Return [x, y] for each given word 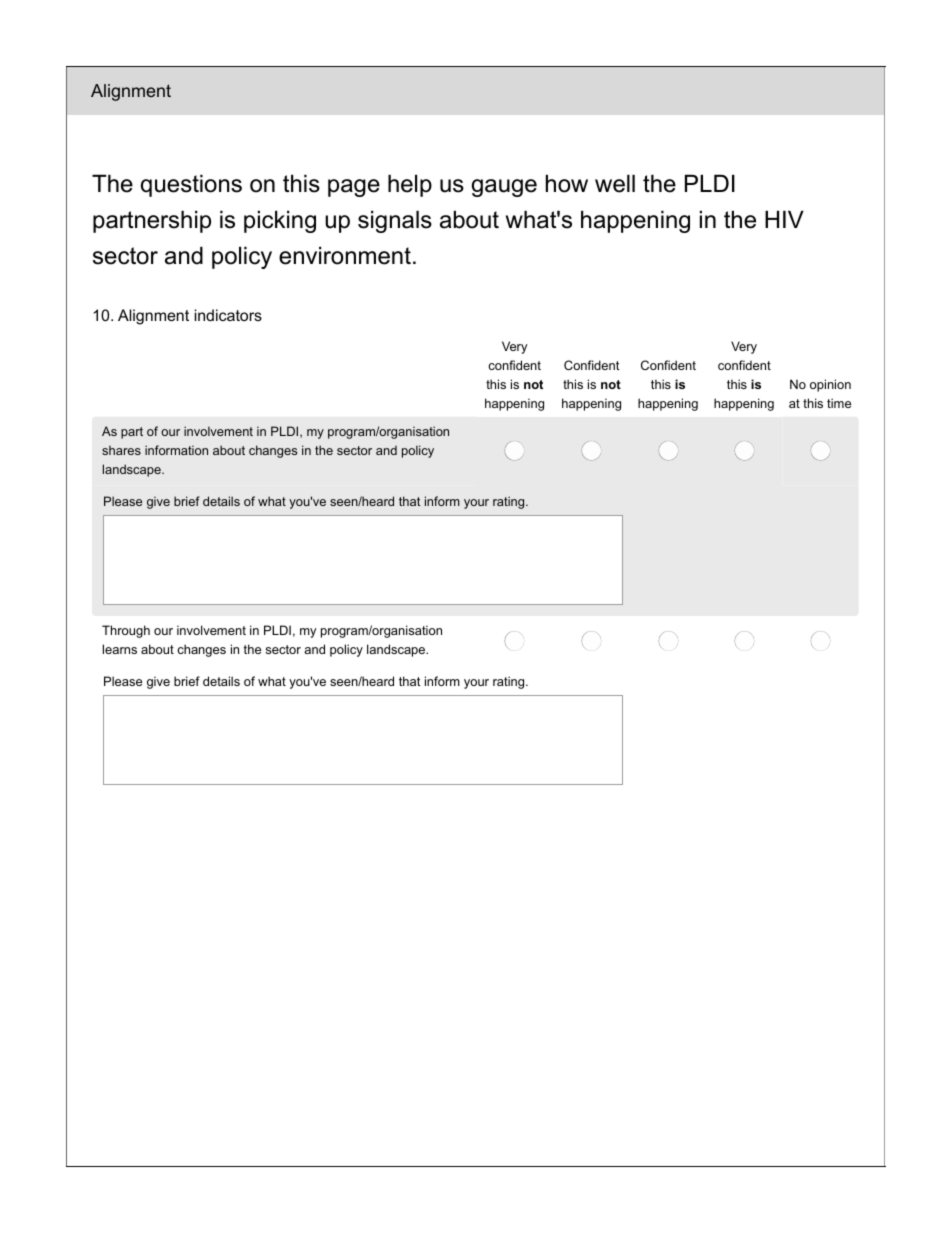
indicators [228, 315]
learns [120, 649]
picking [280, 221]
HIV [784, 219]
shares [121, 450]
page [354, 188]
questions [191, 185]
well [615, 183]
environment [345, 255]
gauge [504, 188]
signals [395, 221]
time [839, 403]
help [410, 185]
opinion [830, 385]
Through [126, 631]
